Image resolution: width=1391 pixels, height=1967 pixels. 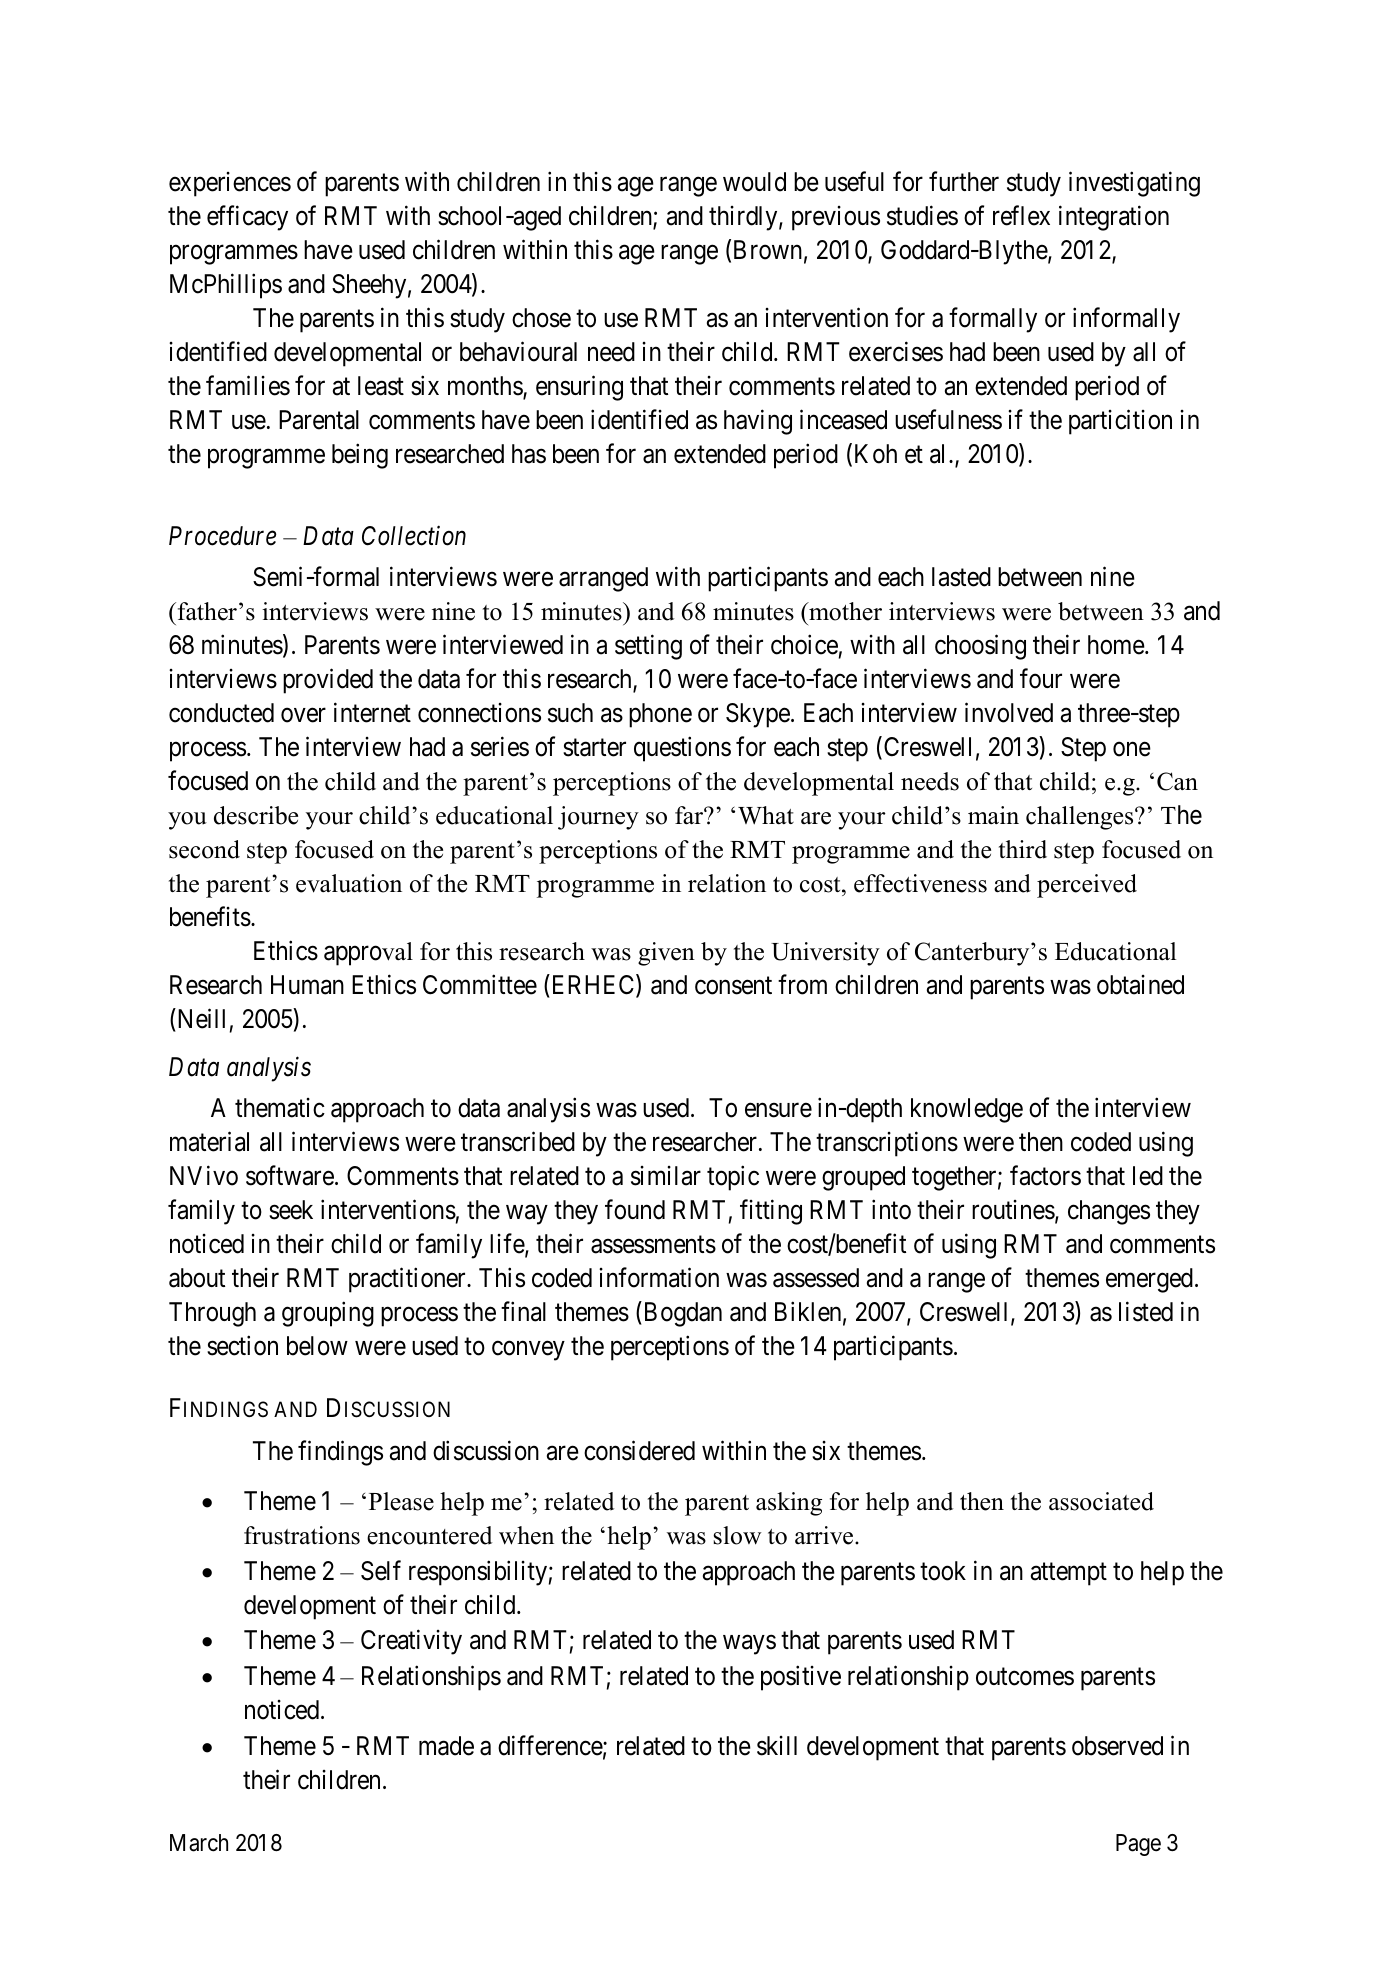 I want to click on setting, so click(x=648, y=647).
